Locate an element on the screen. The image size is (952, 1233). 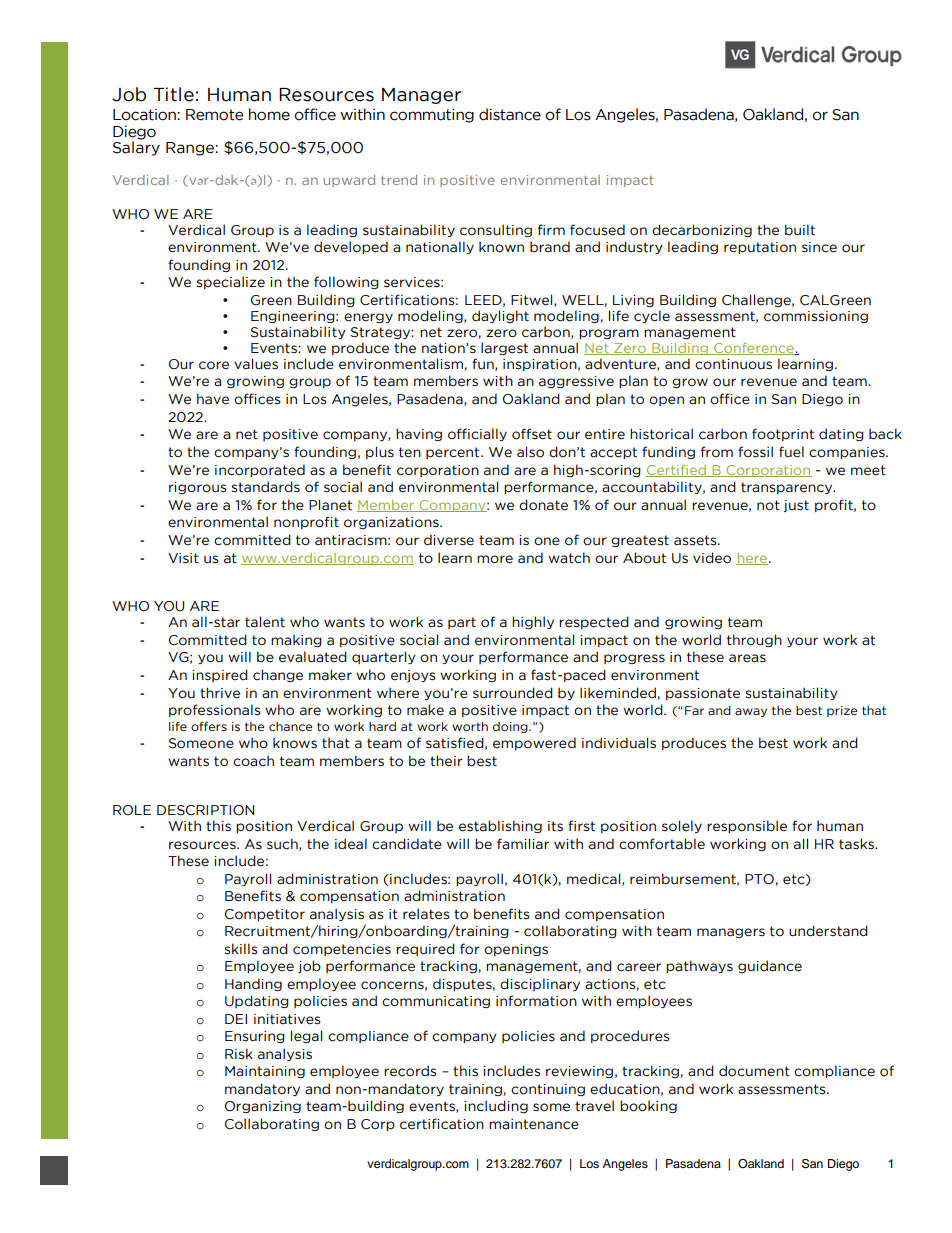
distance is located at coordinates (510, 114).
